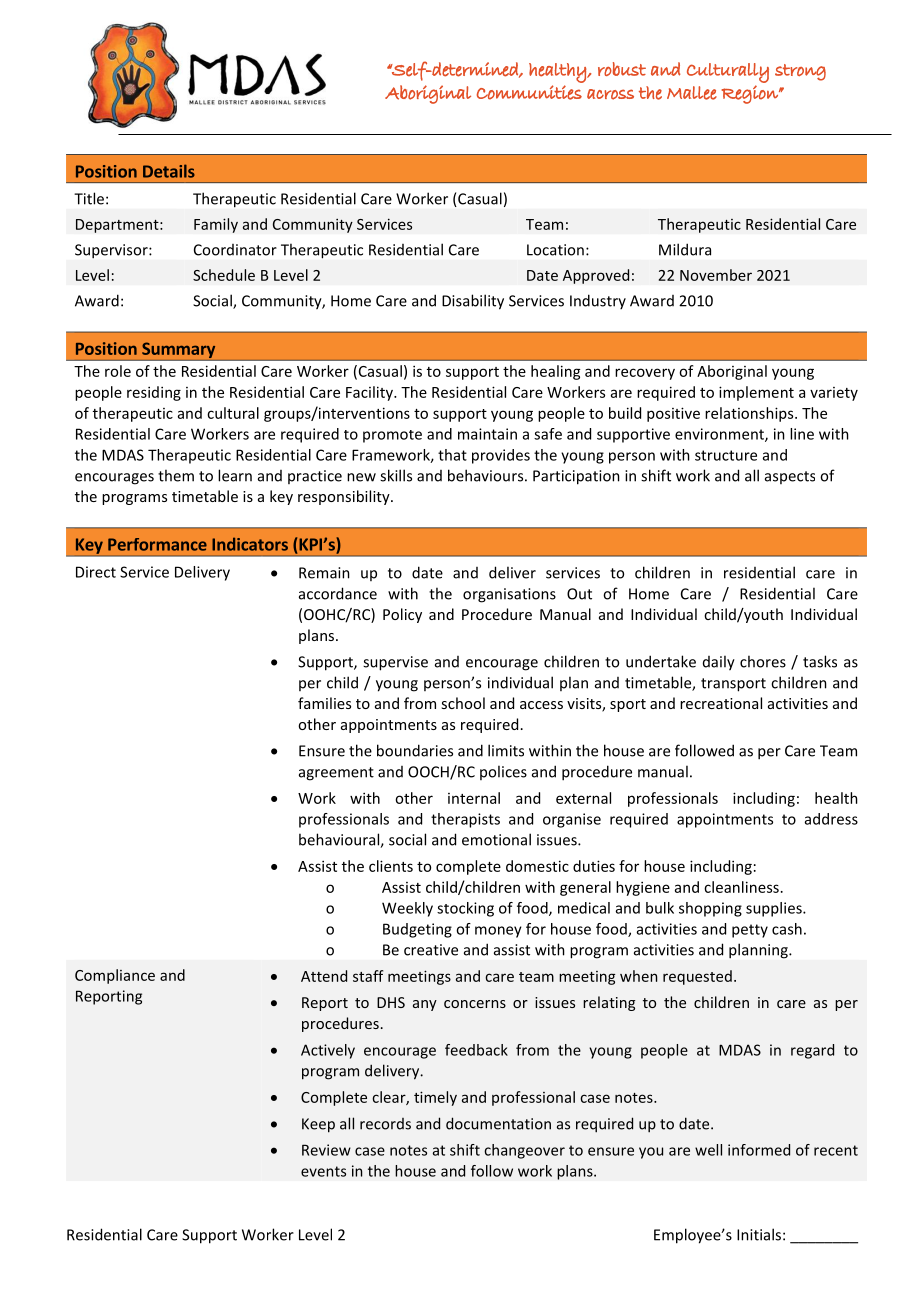  What do you see at coordinates (463, 703) in the screenshot?
I see `school` at bounding box center [463, 703].
